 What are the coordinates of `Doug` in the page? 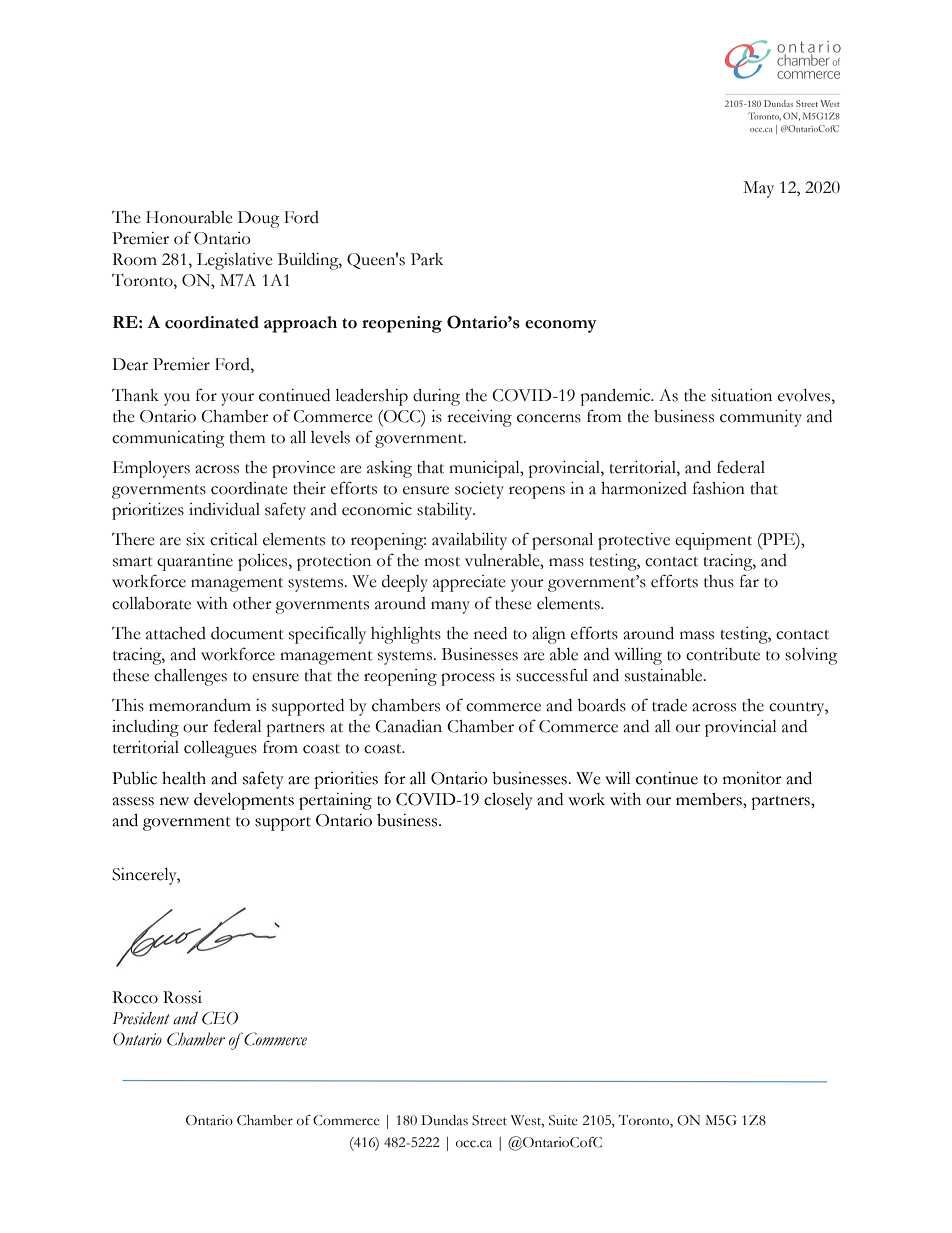 It's located at (259, 219).
